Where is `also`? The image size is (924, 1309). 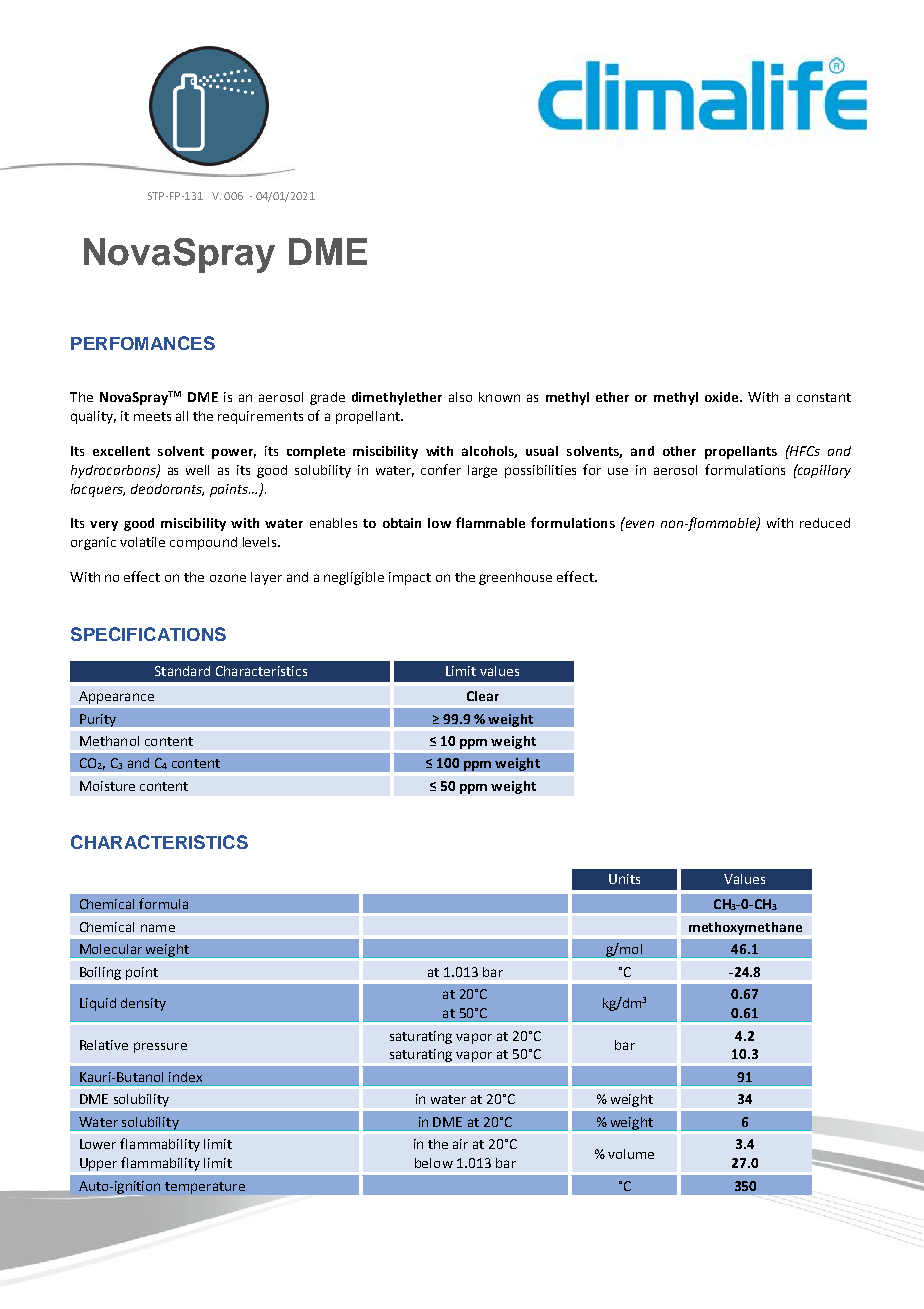 also is located at coordinates (460, 397).
